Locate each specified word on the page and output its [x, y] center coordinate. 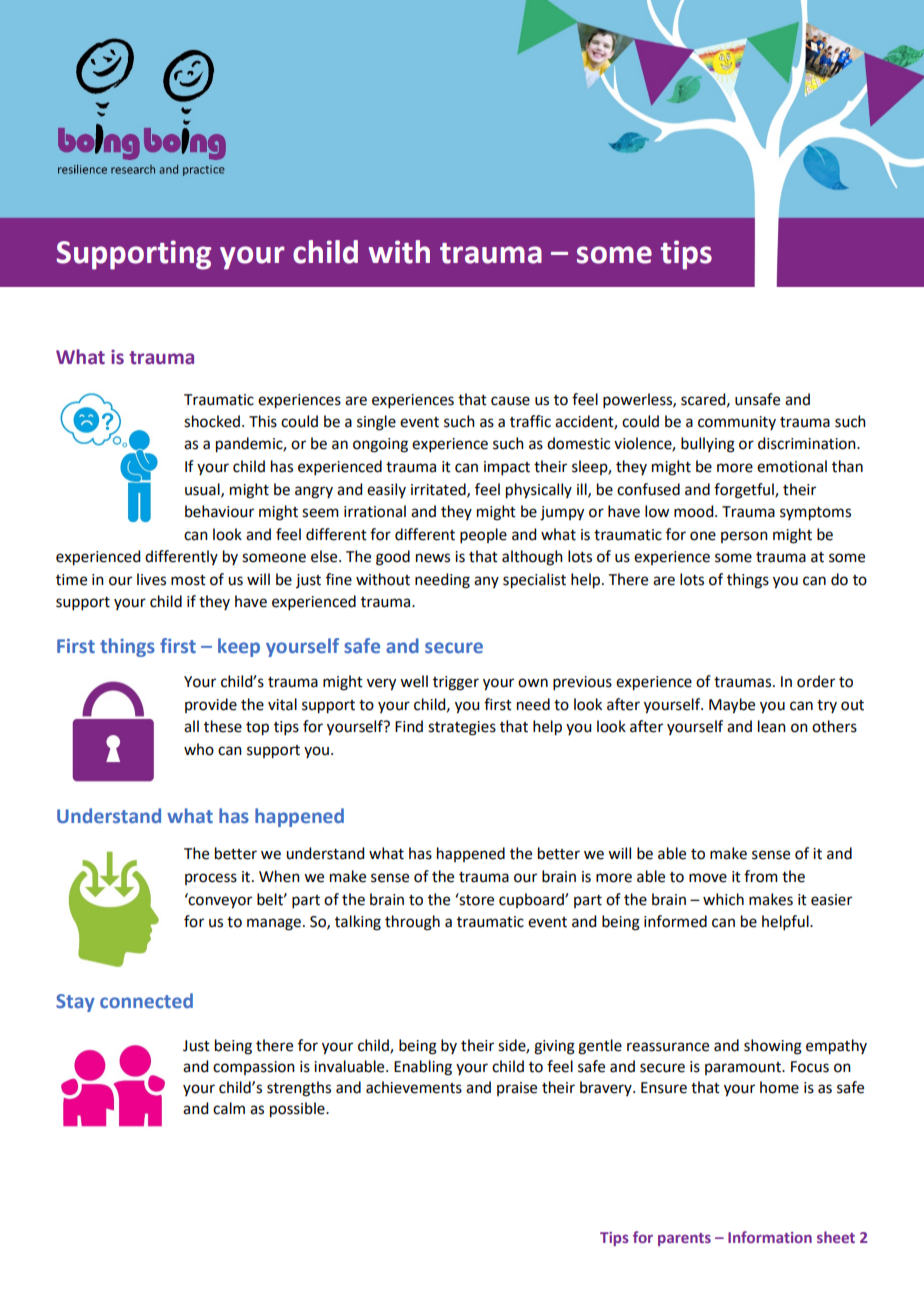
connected [146, 1000]
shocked [212, 421]
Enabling [423, 1068]
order [816, 681]
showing [773, 1047]
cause [510, 401]
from [761, 876]
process [211, 879]
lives [151, 579]
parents [684, 1239]
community [737, 423]
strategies [462, 728]
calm [229, 1108]
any [486, 582]
